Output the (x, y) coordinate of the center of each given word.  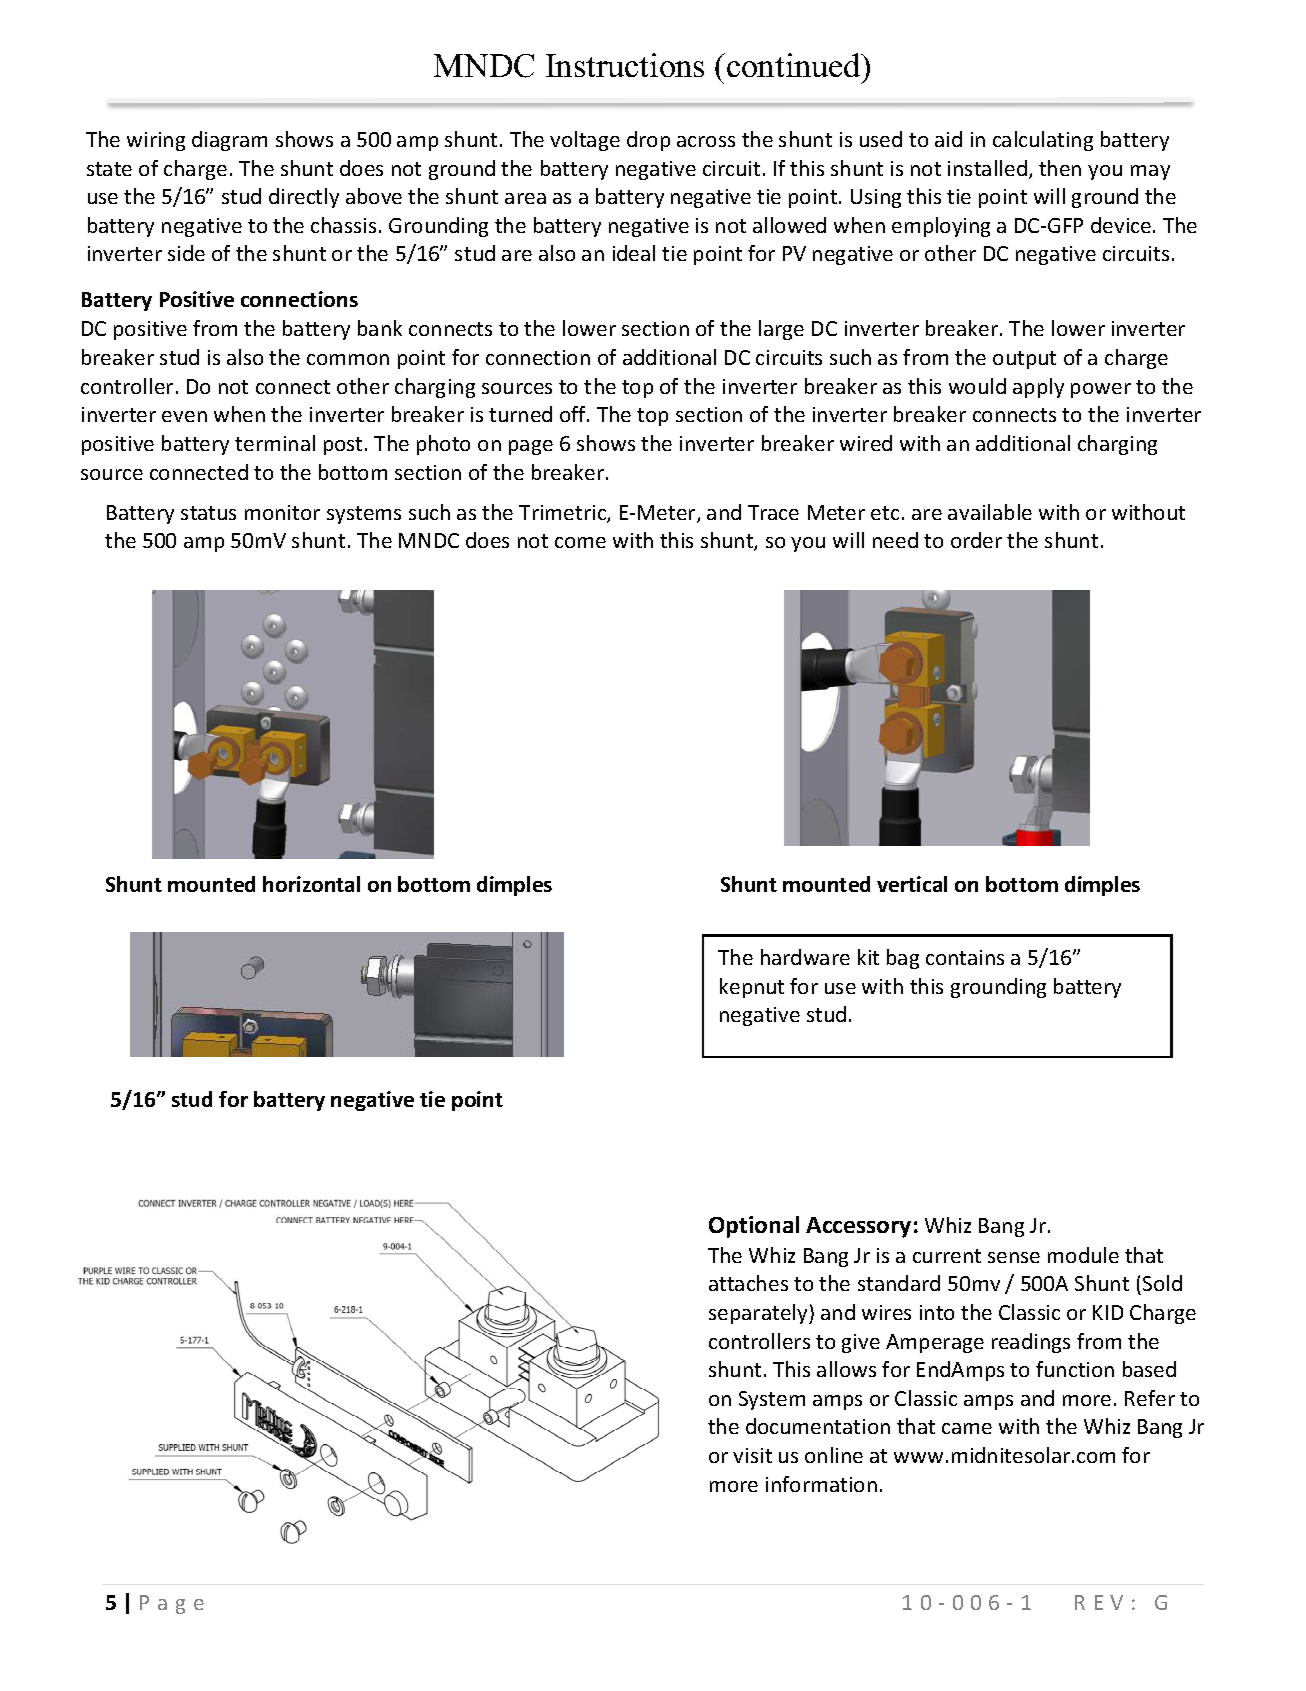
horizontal (311, 884)
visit (752, 1455)
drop (648, 141)
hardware (805, 957)
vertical (912, 884)
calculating (1043, 141)
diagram (229, 141)
